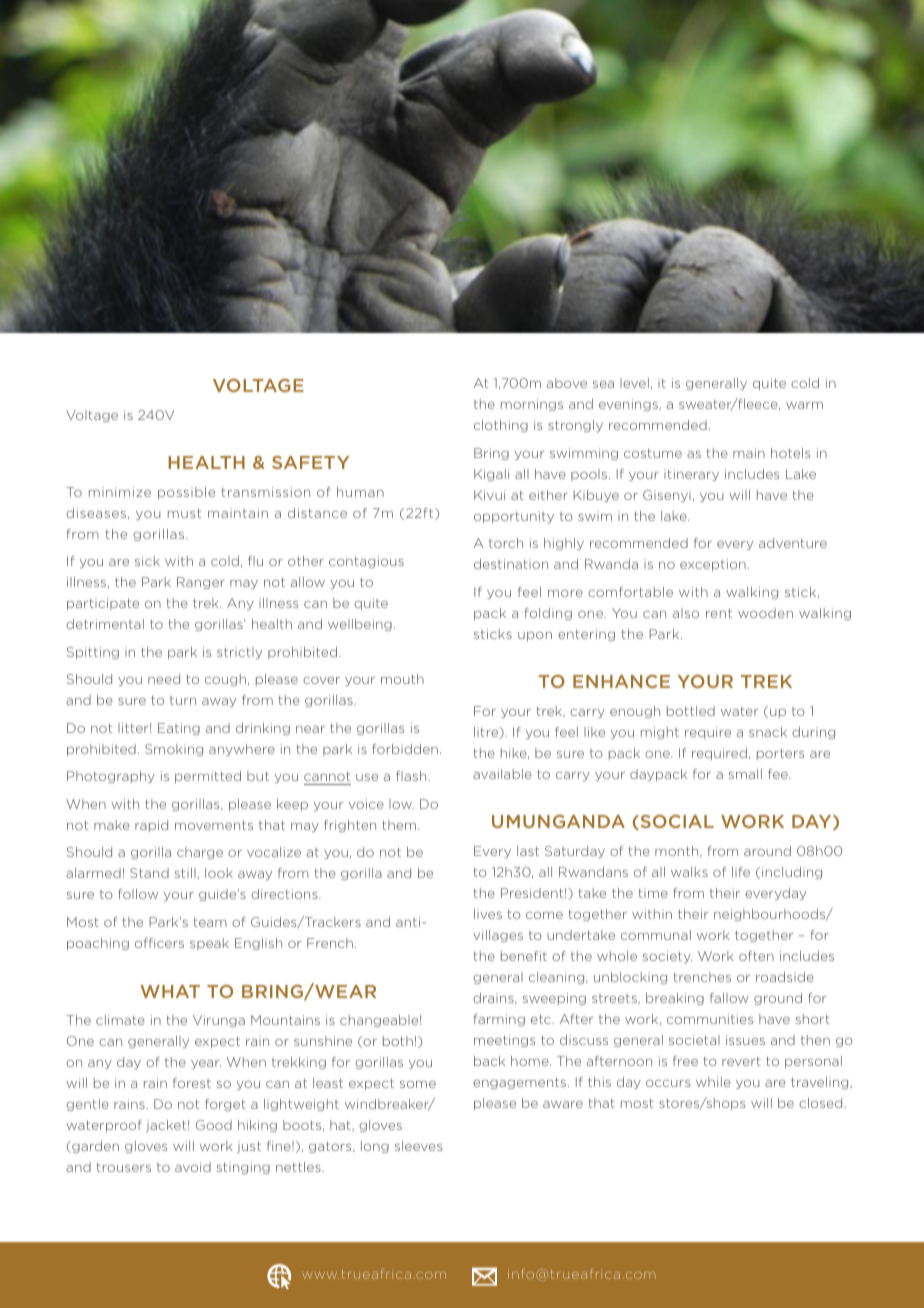 The image size is (924, 1308). What do you see at coordinates (186, 493) in the image?
I see `possible` at bounding box center [186, 493].
